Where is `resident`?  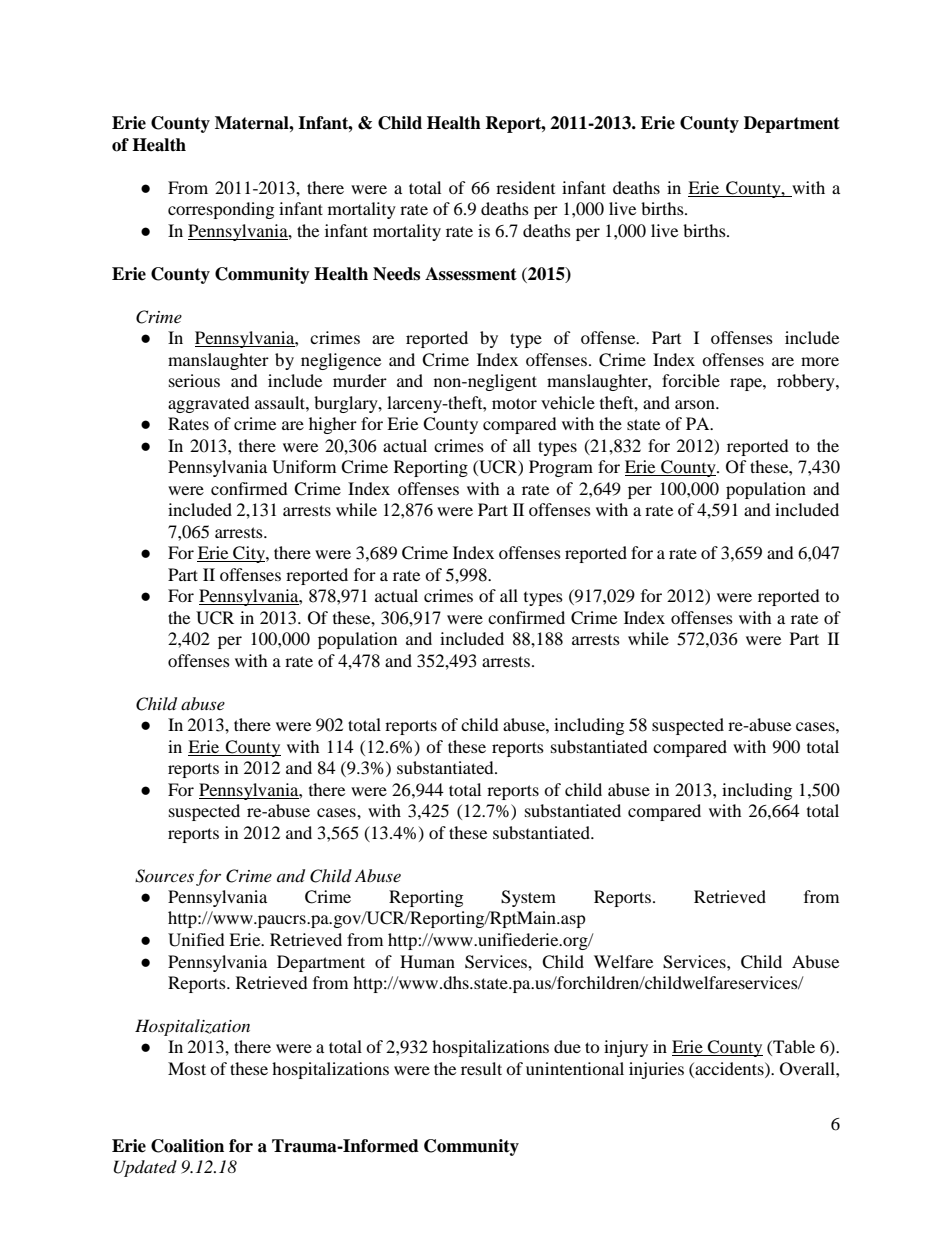 resident is located at coordinates (525, 187).
